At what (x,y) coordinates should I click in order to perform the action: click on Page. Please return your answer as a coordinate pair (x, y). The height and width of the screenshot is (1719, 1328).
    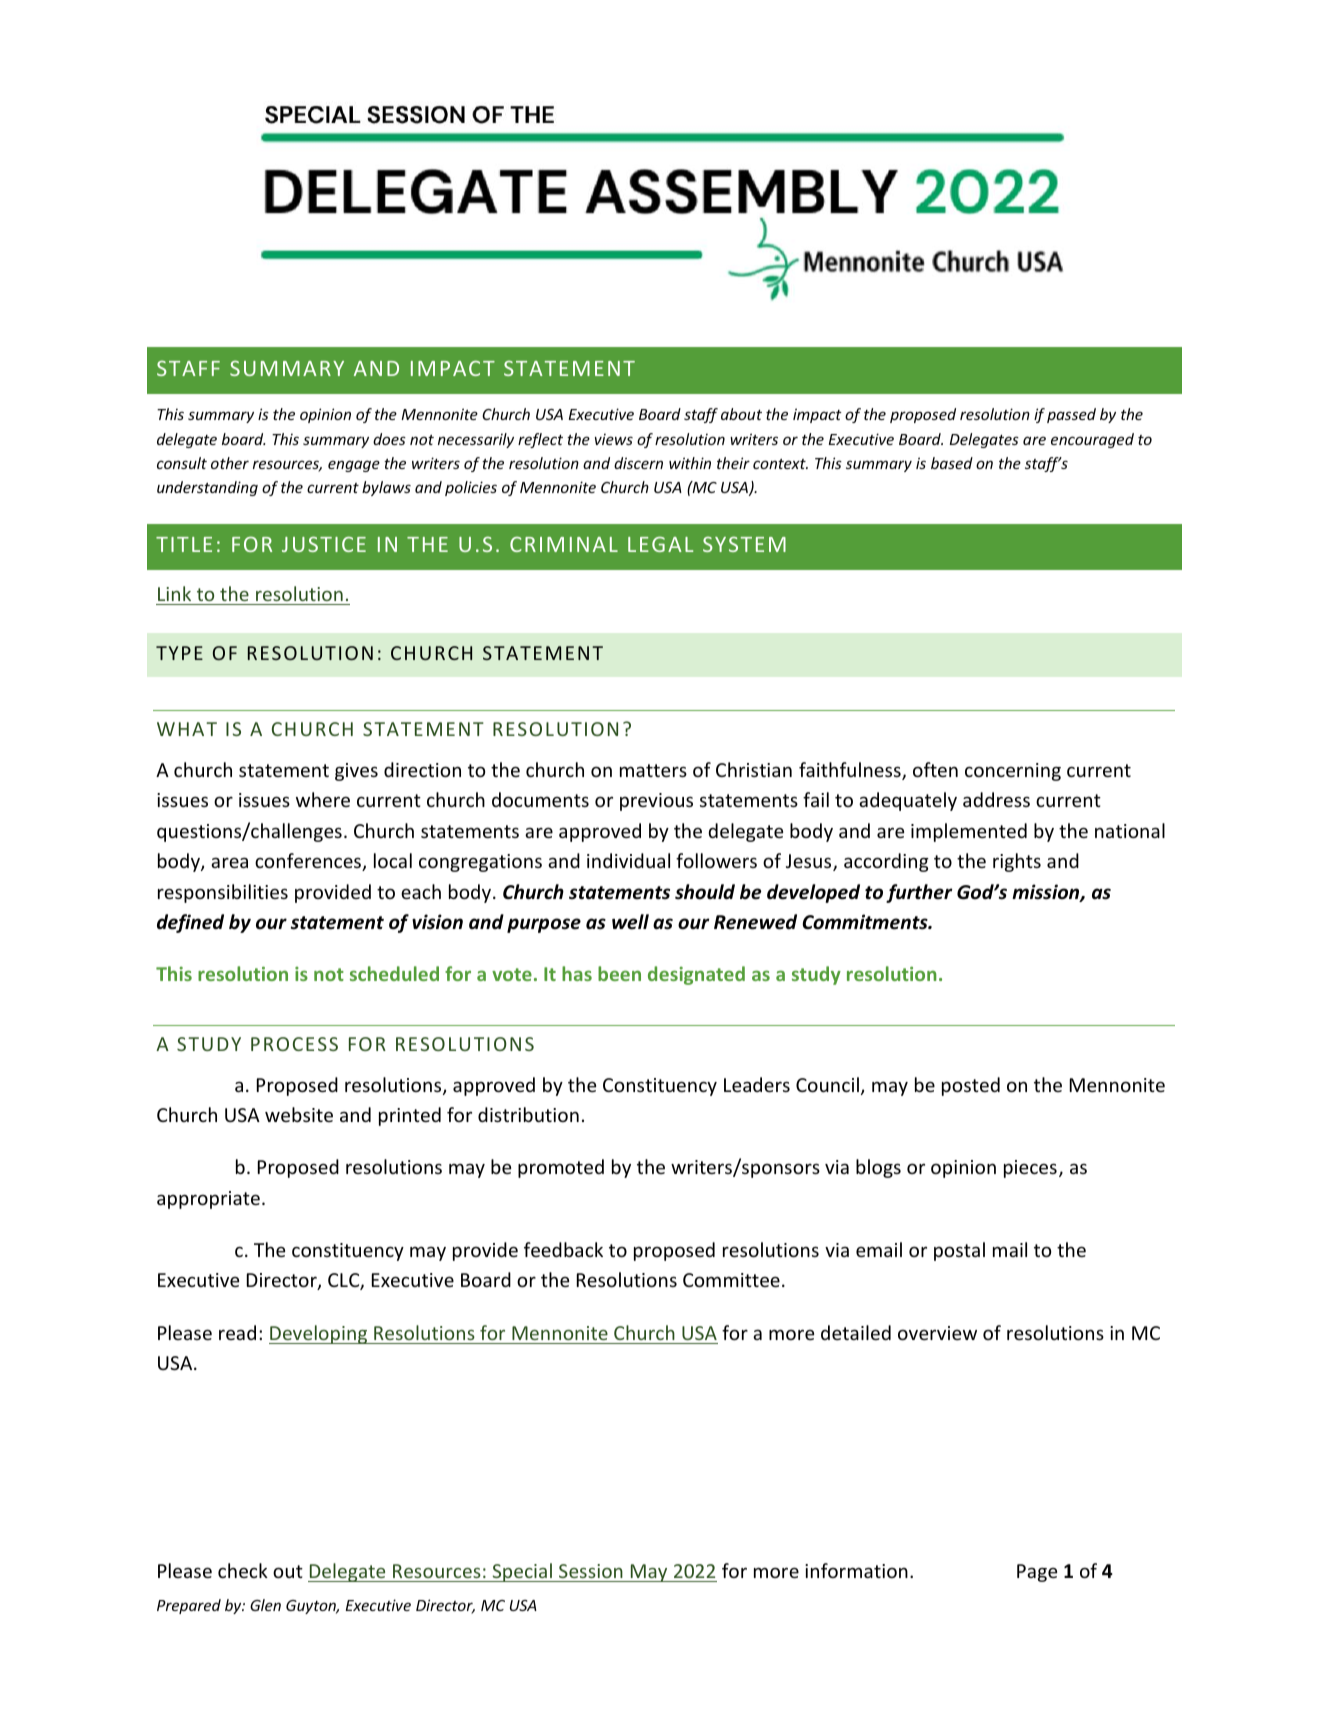
    Looking at the image, I should click on (1037, 1573).
